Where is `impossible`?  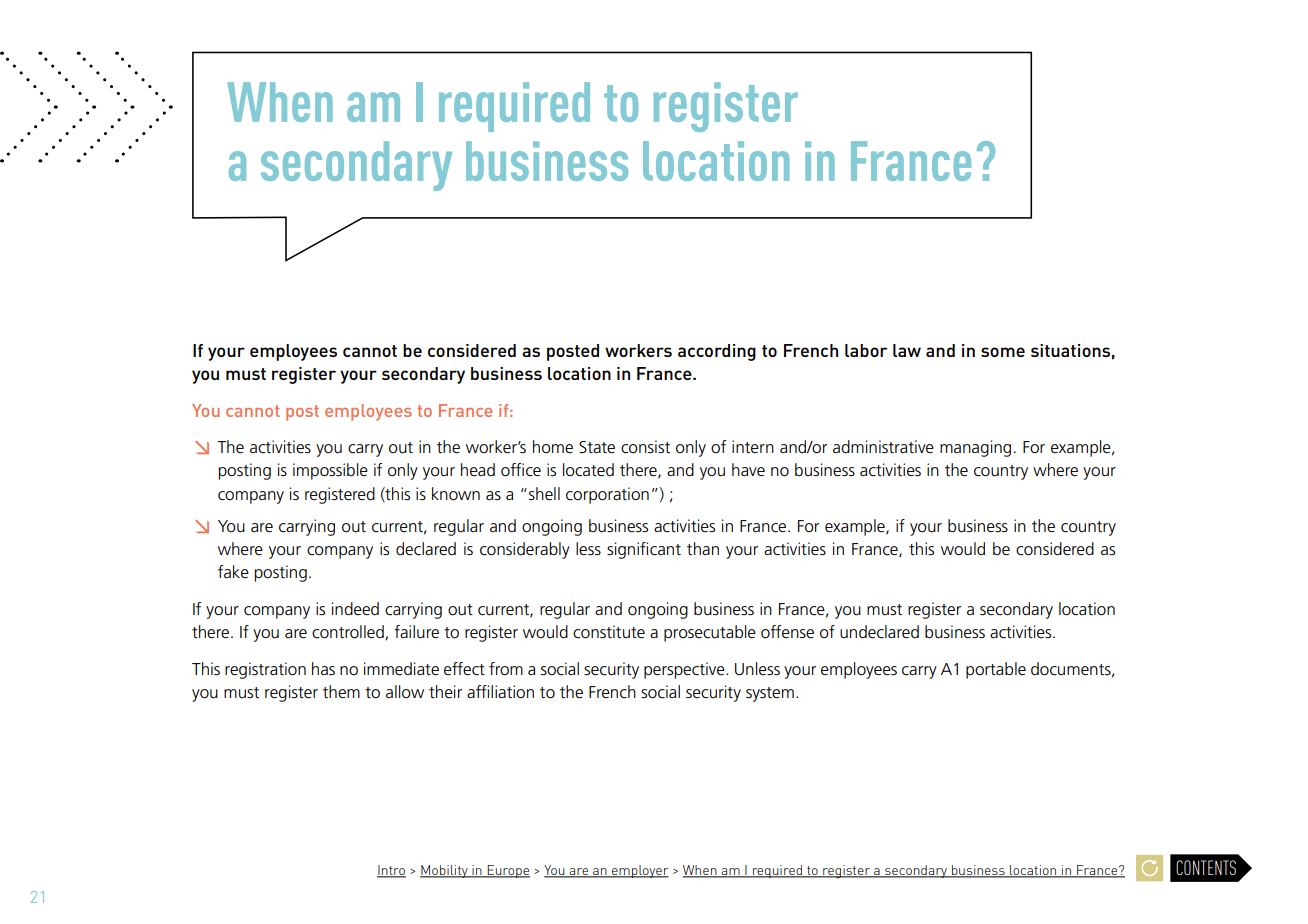 impossible is located at coordinates (330, 471).
